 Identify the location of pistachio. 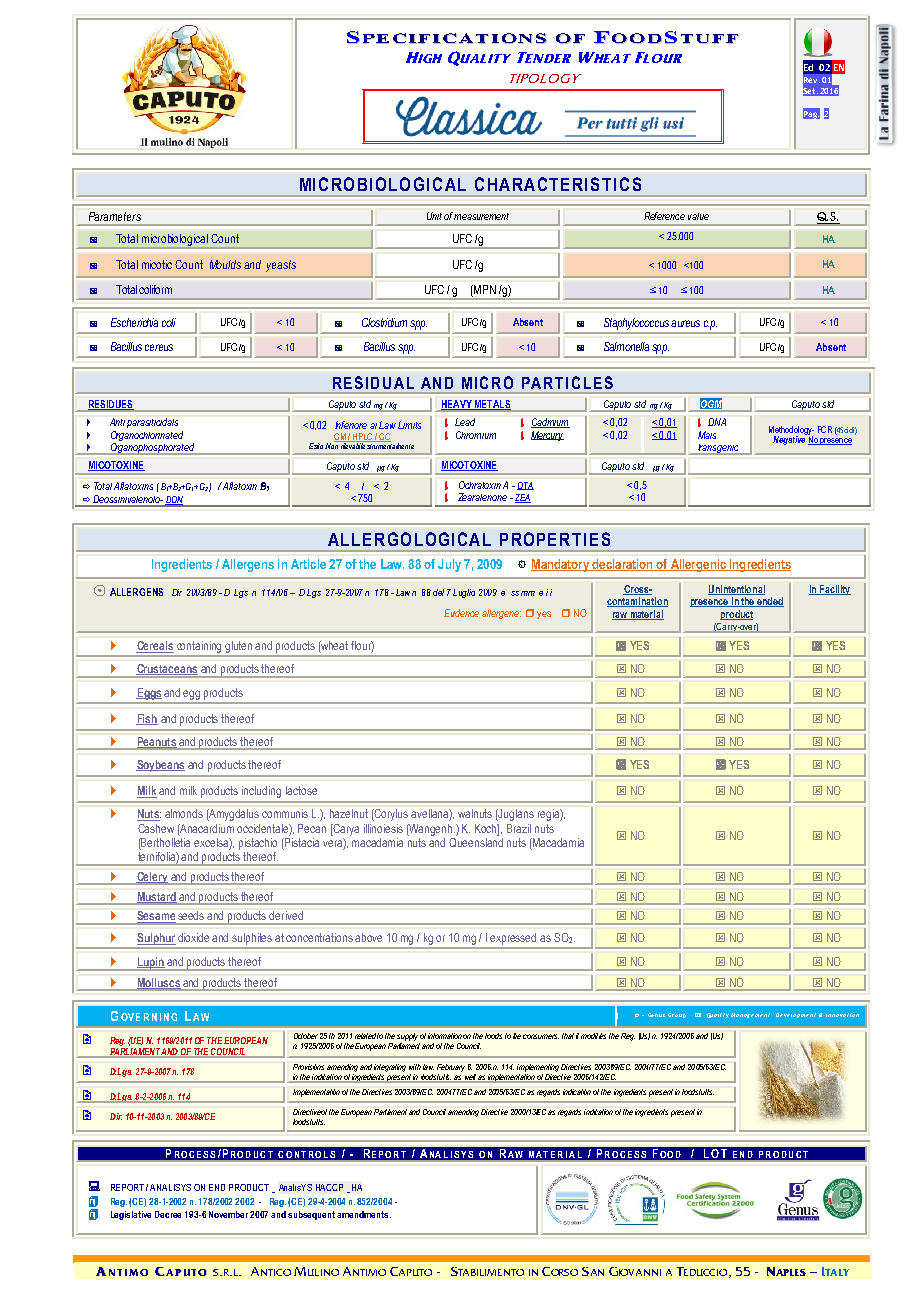
(258, 844).
